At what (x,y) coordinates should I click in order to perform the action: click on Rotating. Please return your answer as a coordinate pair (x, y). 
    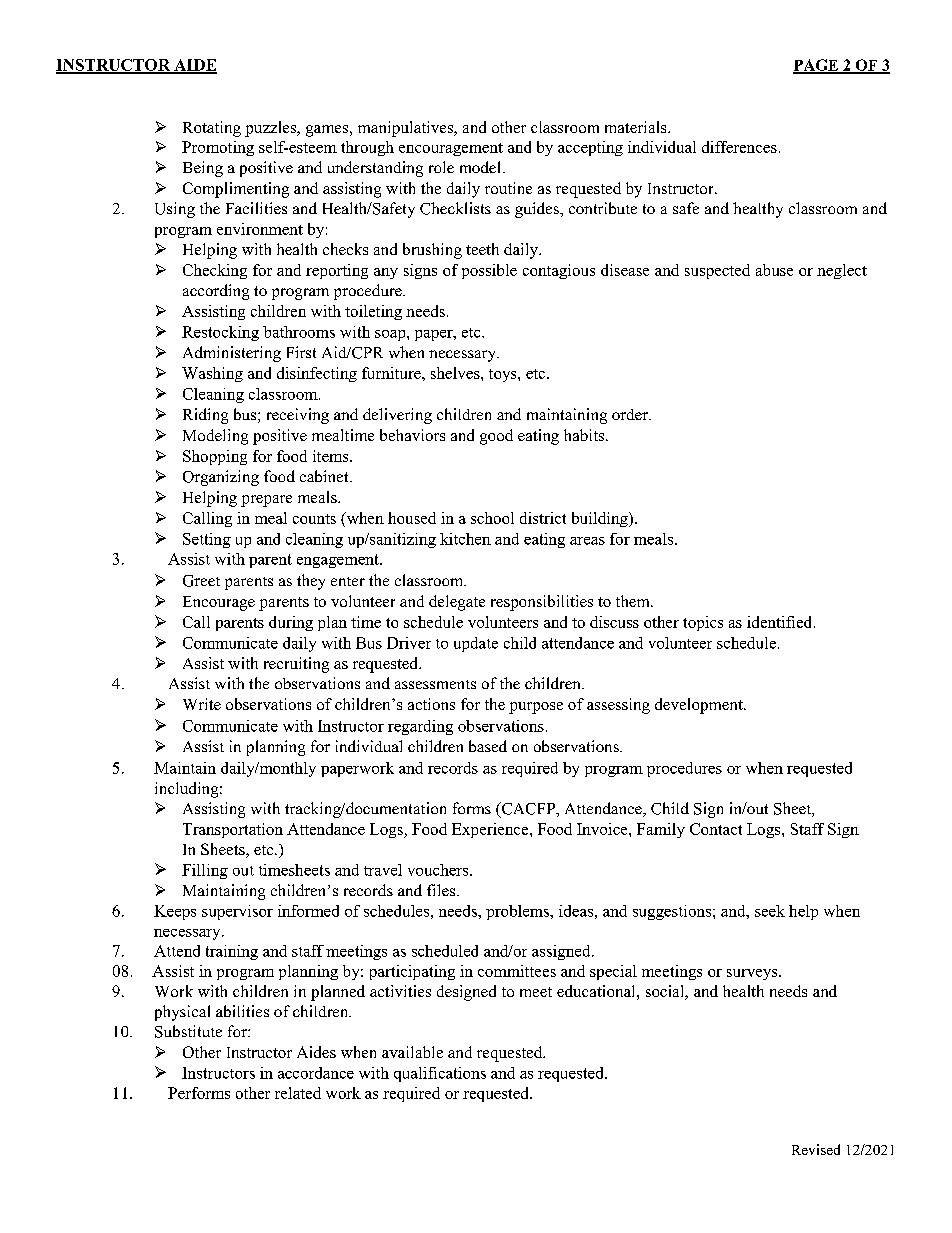
    Looking at the image, I should click on (212, 129).
